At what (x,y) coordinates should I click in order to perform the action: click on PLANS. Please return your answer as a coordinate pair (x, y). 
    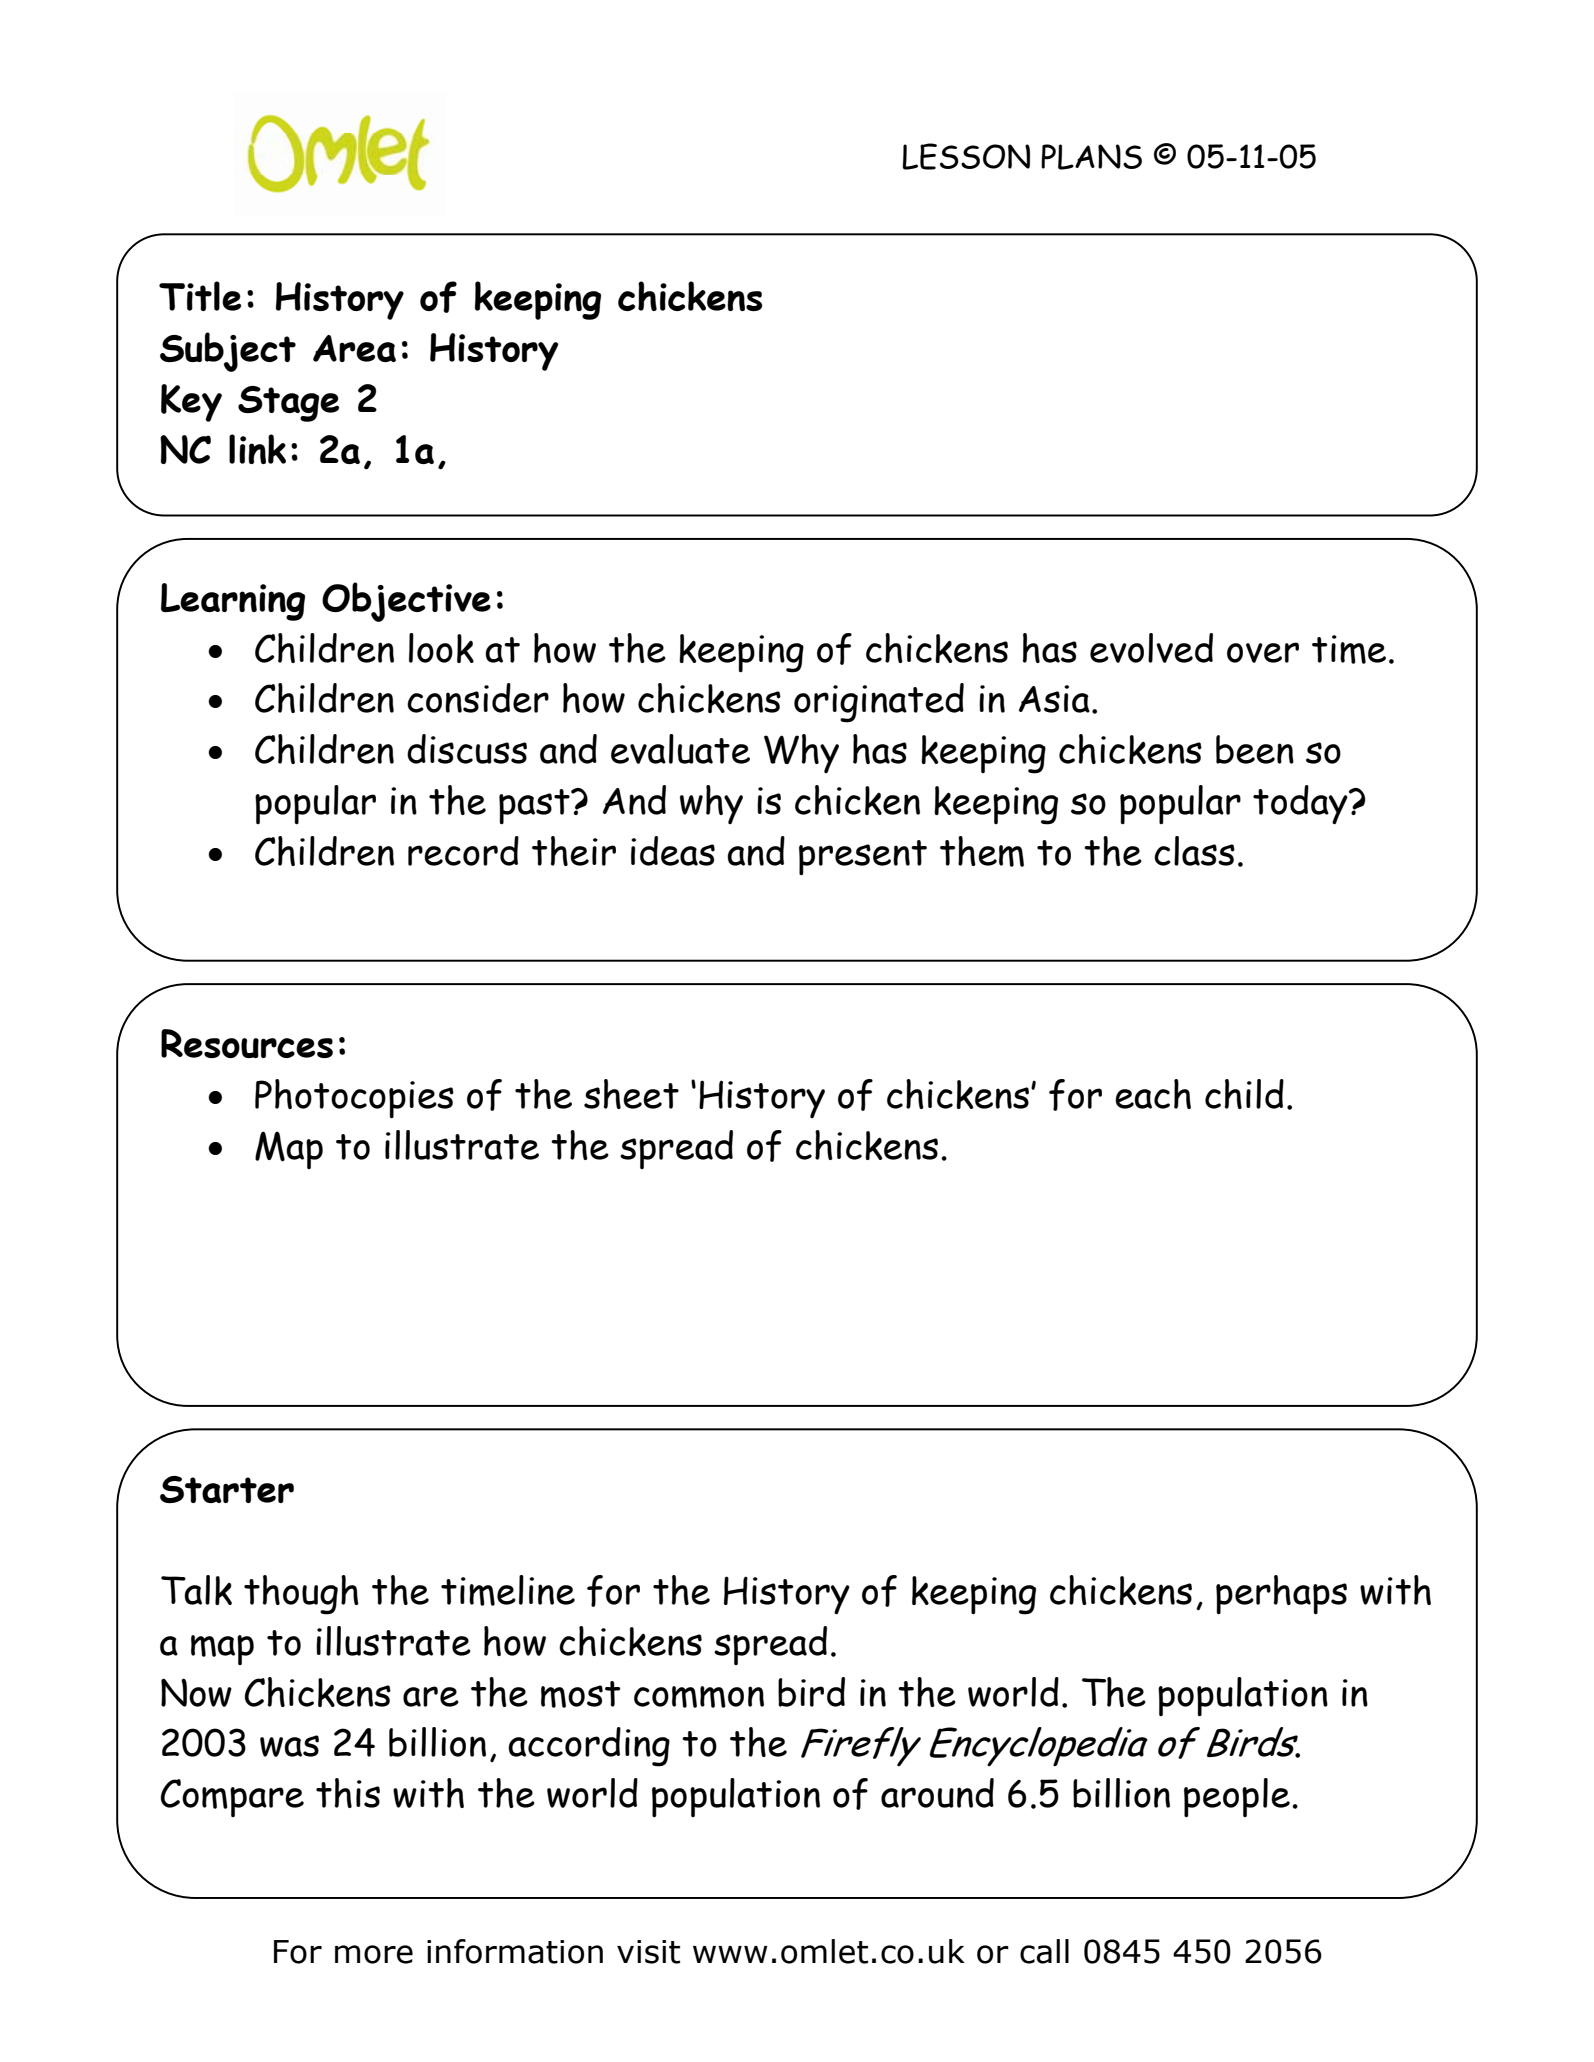
    Looking at the image, I should click on (1091, 157).
